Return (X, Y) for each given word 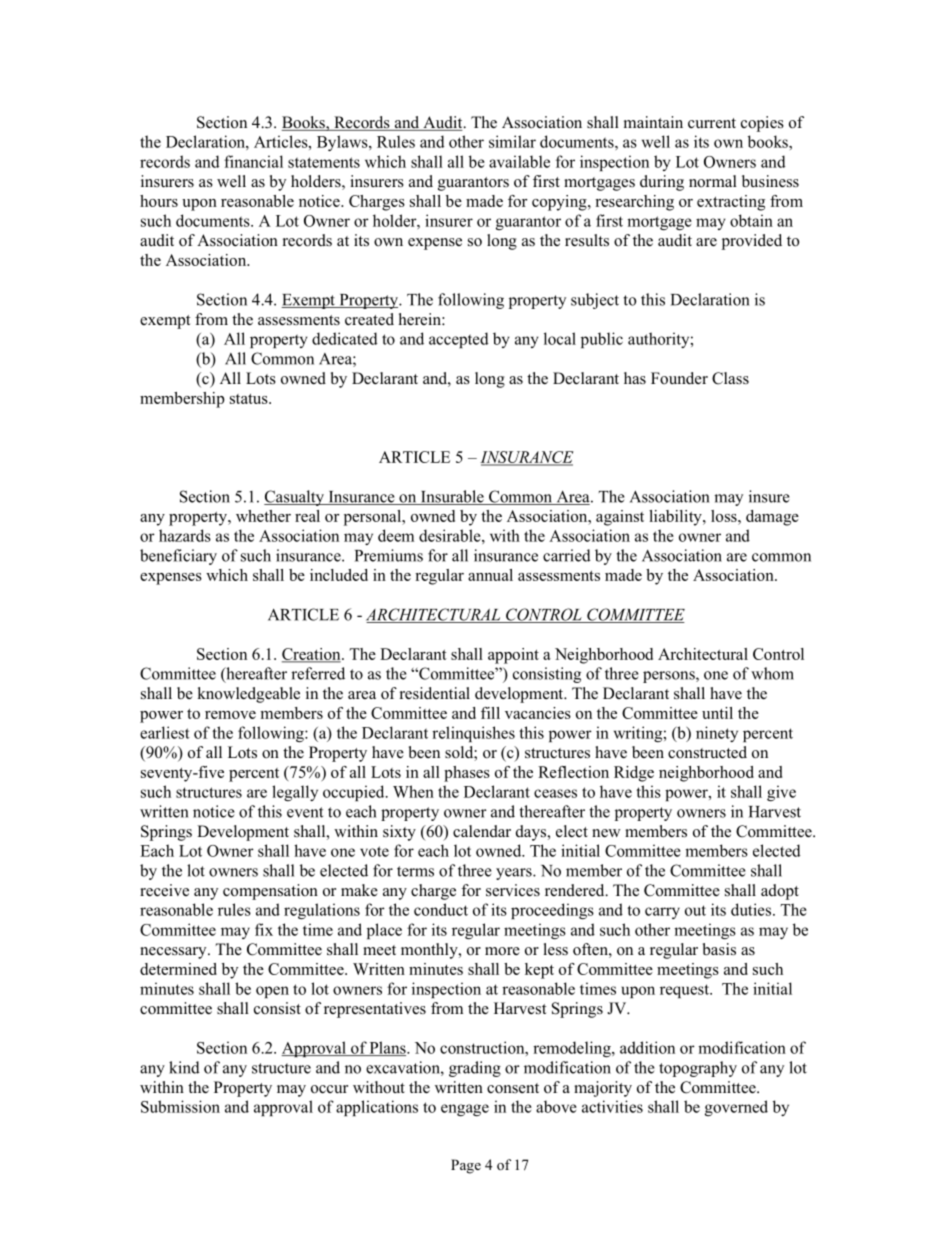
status (250, 399)
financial (253, 161)
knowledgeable (248, 695)
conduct (441, 909)
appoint (513, 656)
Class (730, 378)
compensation (270, 892)
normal (713, 181)
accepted (459, 340)
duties (752, 909)
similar (512, 141)
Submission (180, 1106)
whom (772, 673)
